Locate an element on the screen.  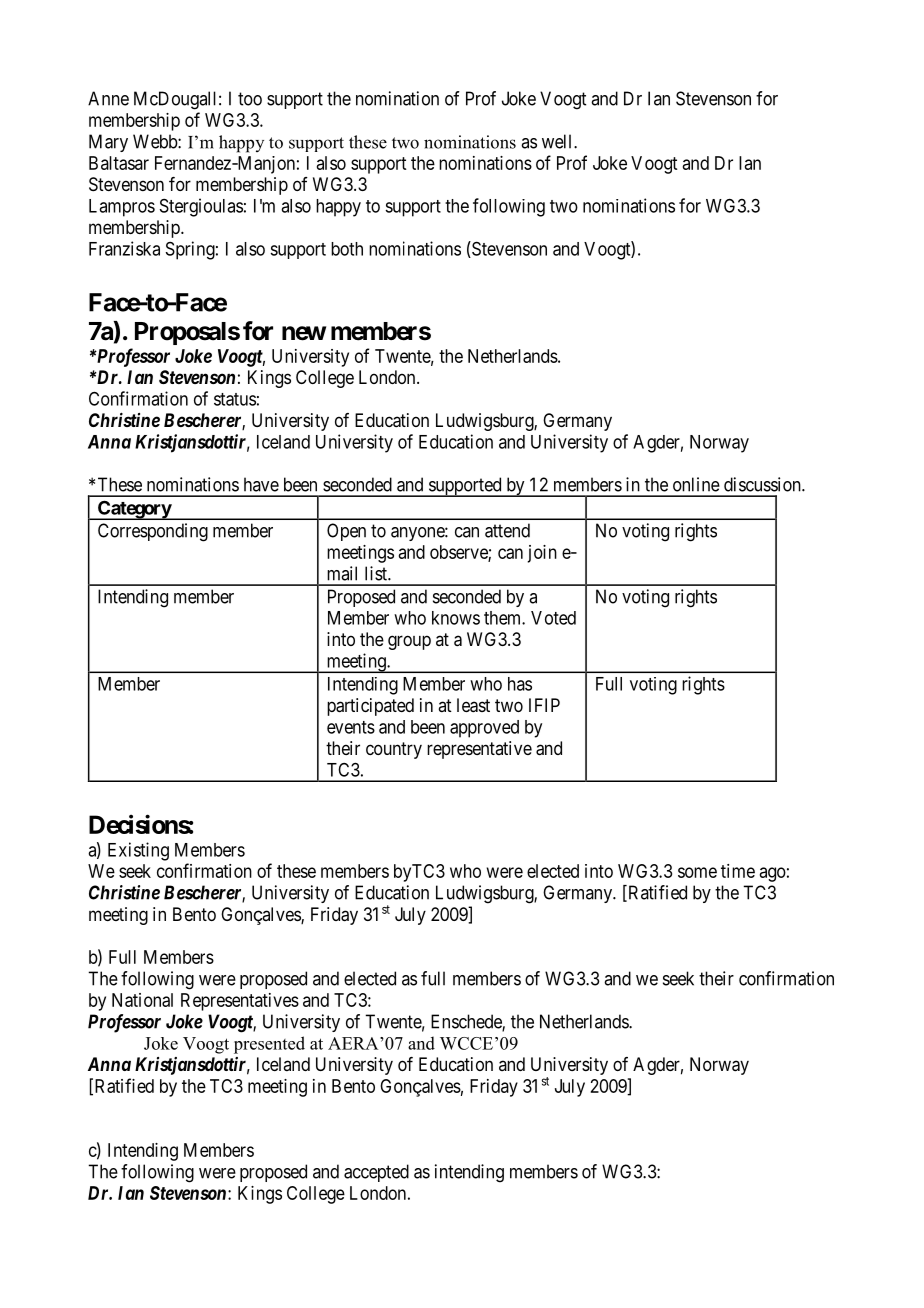
both is located at coordinates (347, 249).
